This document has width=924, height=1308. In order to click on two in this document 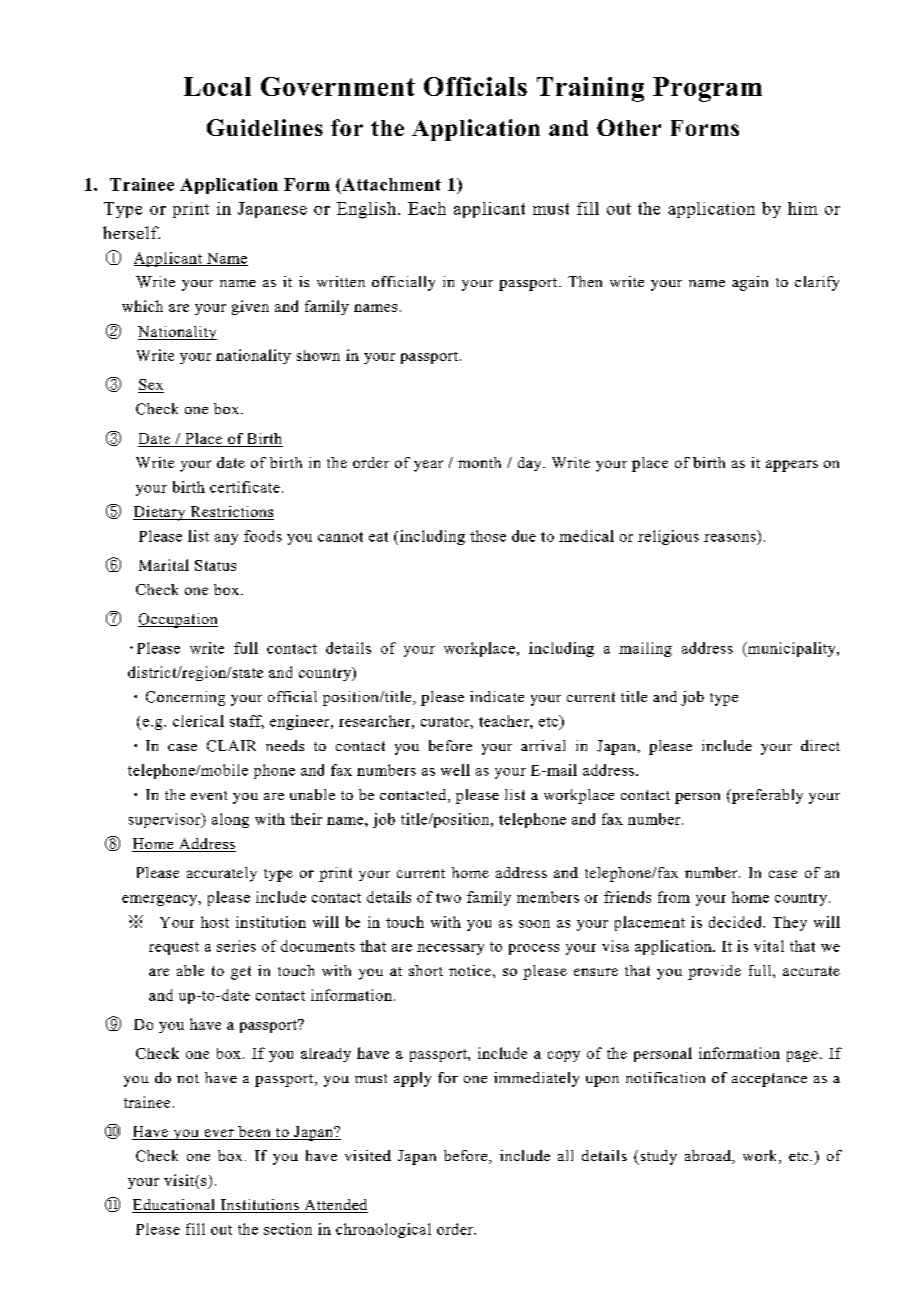, I will do `click(448, 898)`.
